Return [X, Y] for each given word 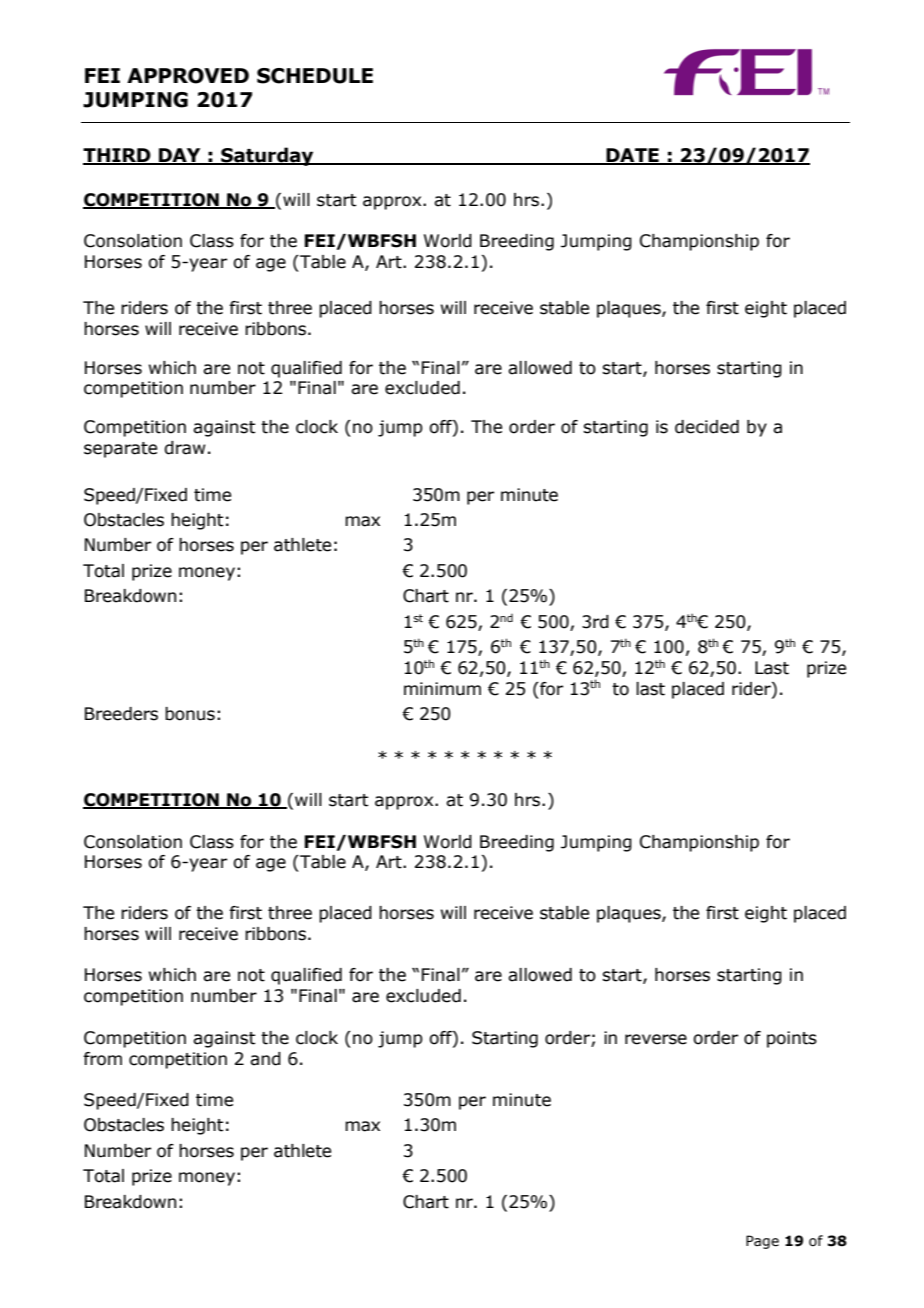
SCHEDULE [315, 76]
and [265, 1059]
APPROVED [188, 76]
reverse [656, 1039]
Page [762, 1242]
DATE [632, 156]
